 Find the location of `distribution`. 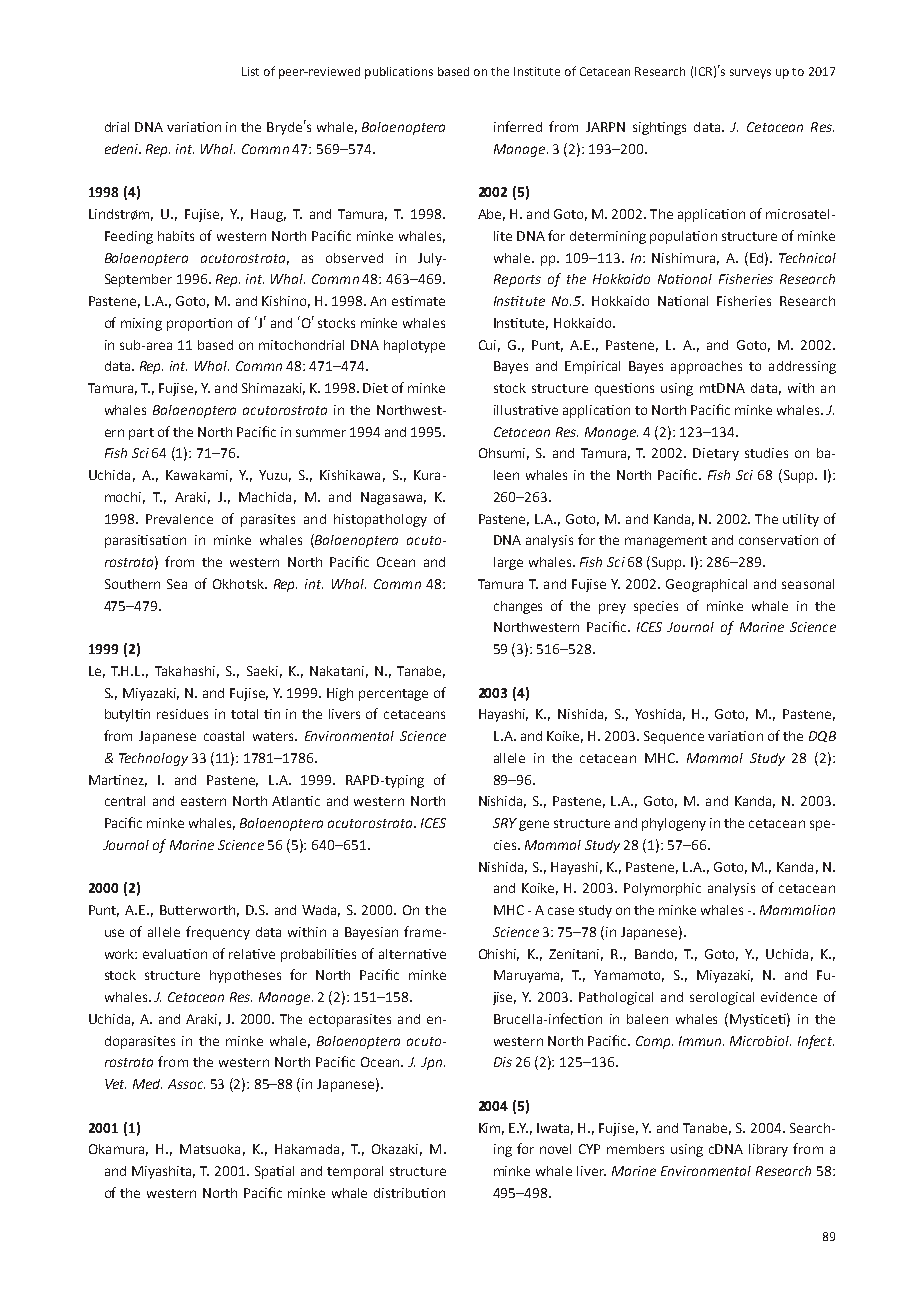

distribution is located at coordinates (409, 1193).
